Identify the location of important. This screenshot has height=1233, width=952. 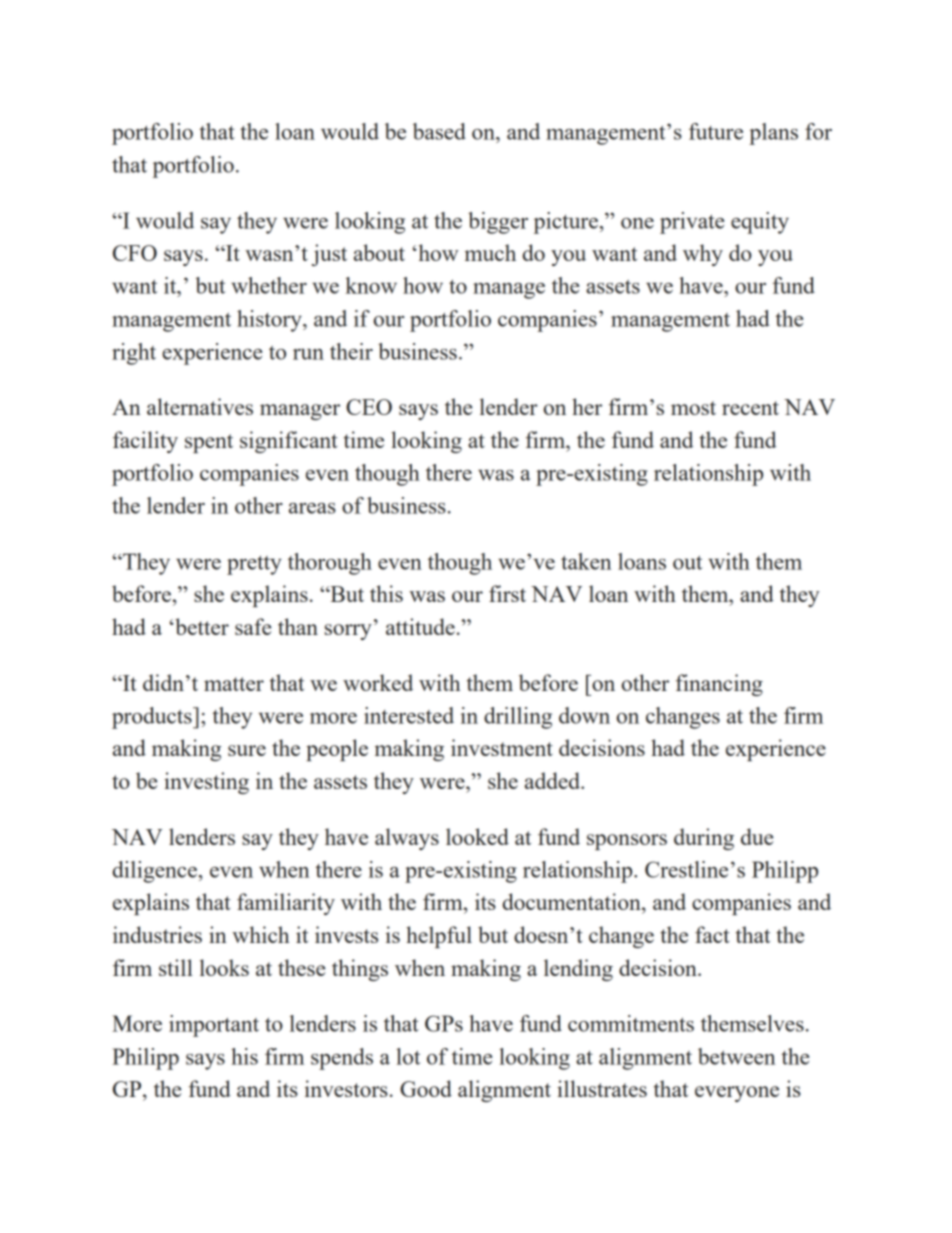
(214, 1026).
